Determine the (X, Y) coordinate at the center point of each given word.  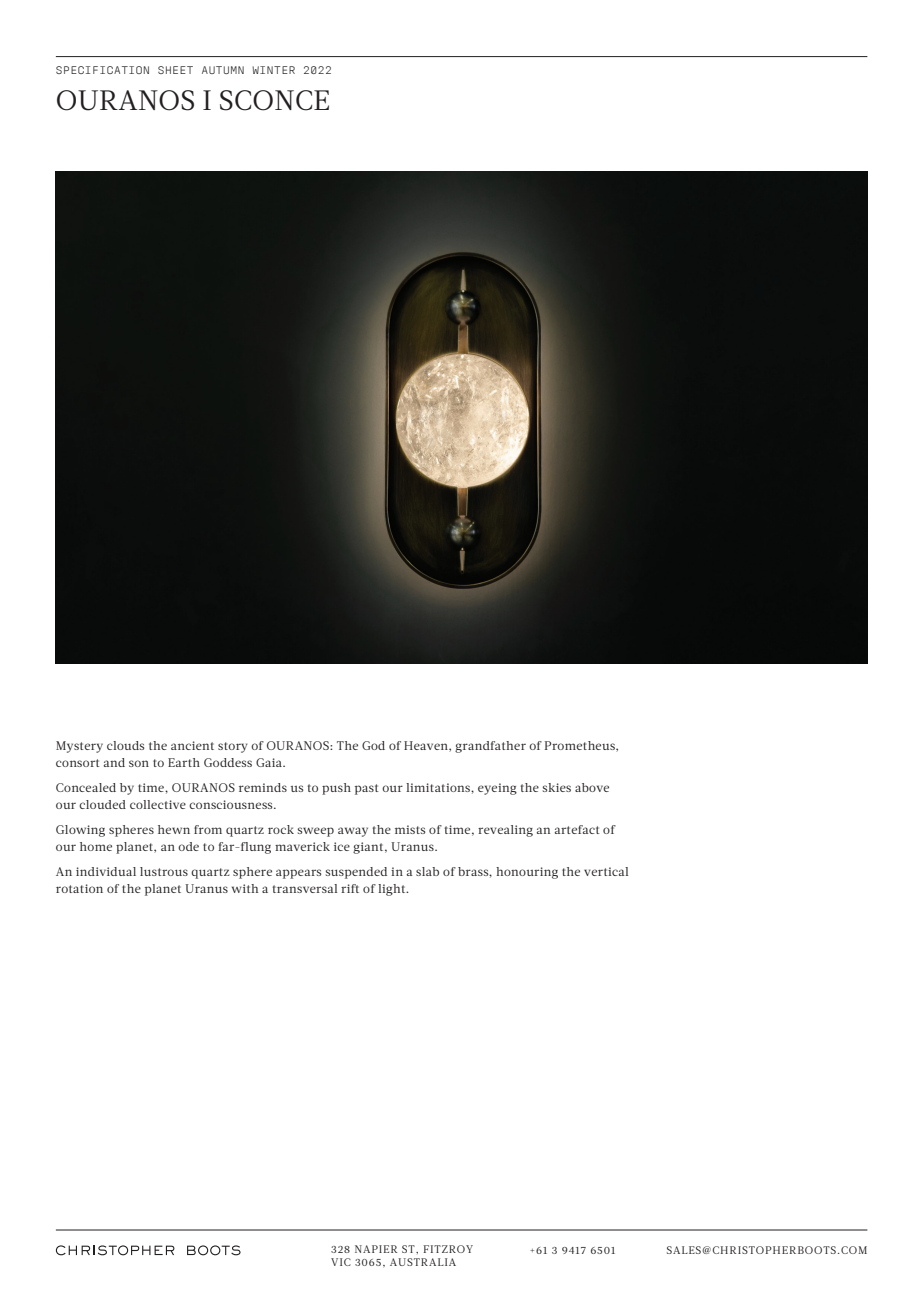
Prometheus (581, 746)
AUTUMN (223, 70)
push (336, 789)
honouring (527, 873)
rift (350, 888)
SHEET (175, 70)
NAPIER (376, 1249)
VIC (341, 1262)
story (233, 747)
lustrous (164, 871)
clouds (125, 745)
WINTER (273, 70)
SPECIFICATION (102, 70)
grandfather (490, 747)
